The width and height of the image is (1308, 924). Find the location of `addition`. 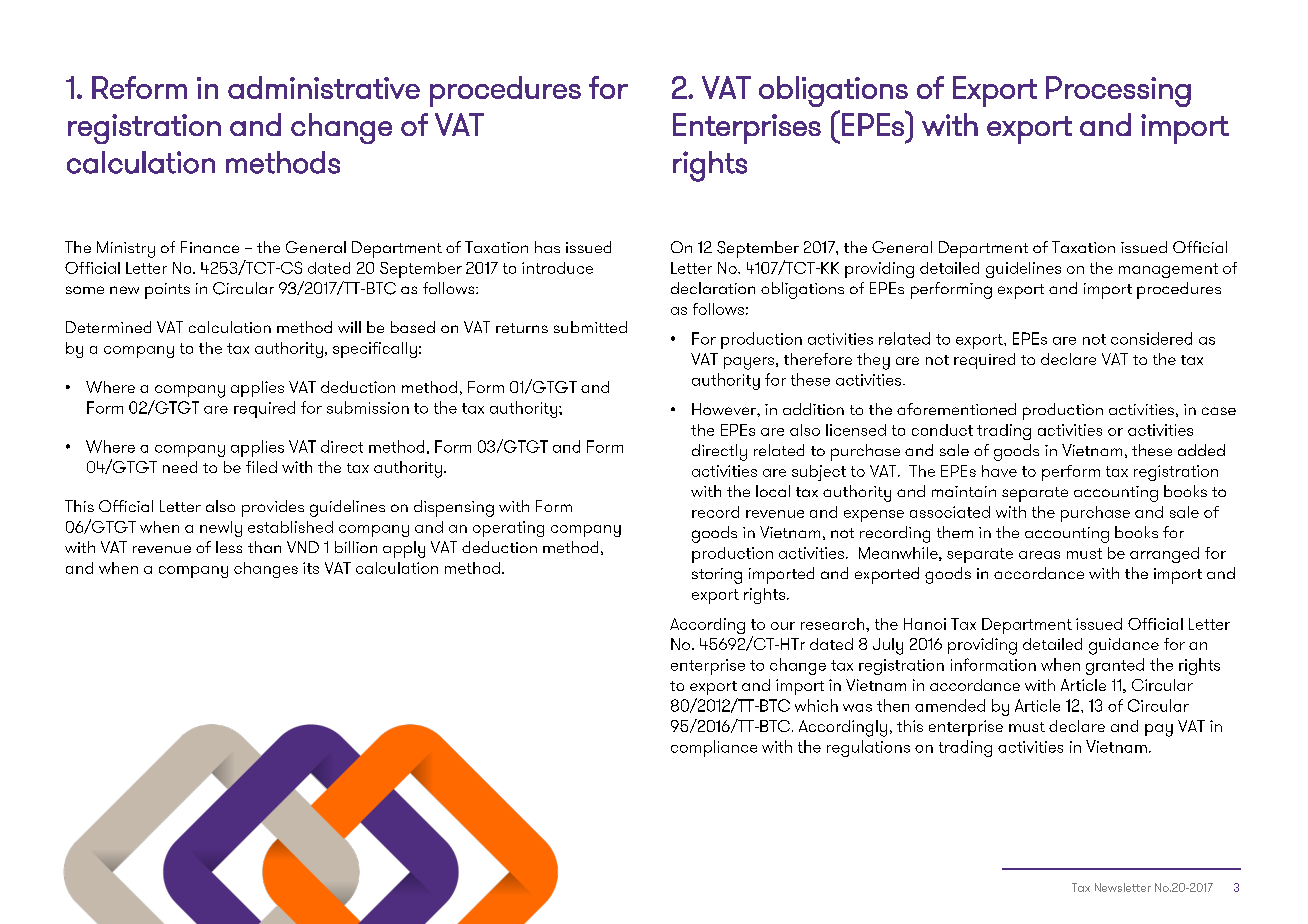

addition is located at coordinates (813, 409).
